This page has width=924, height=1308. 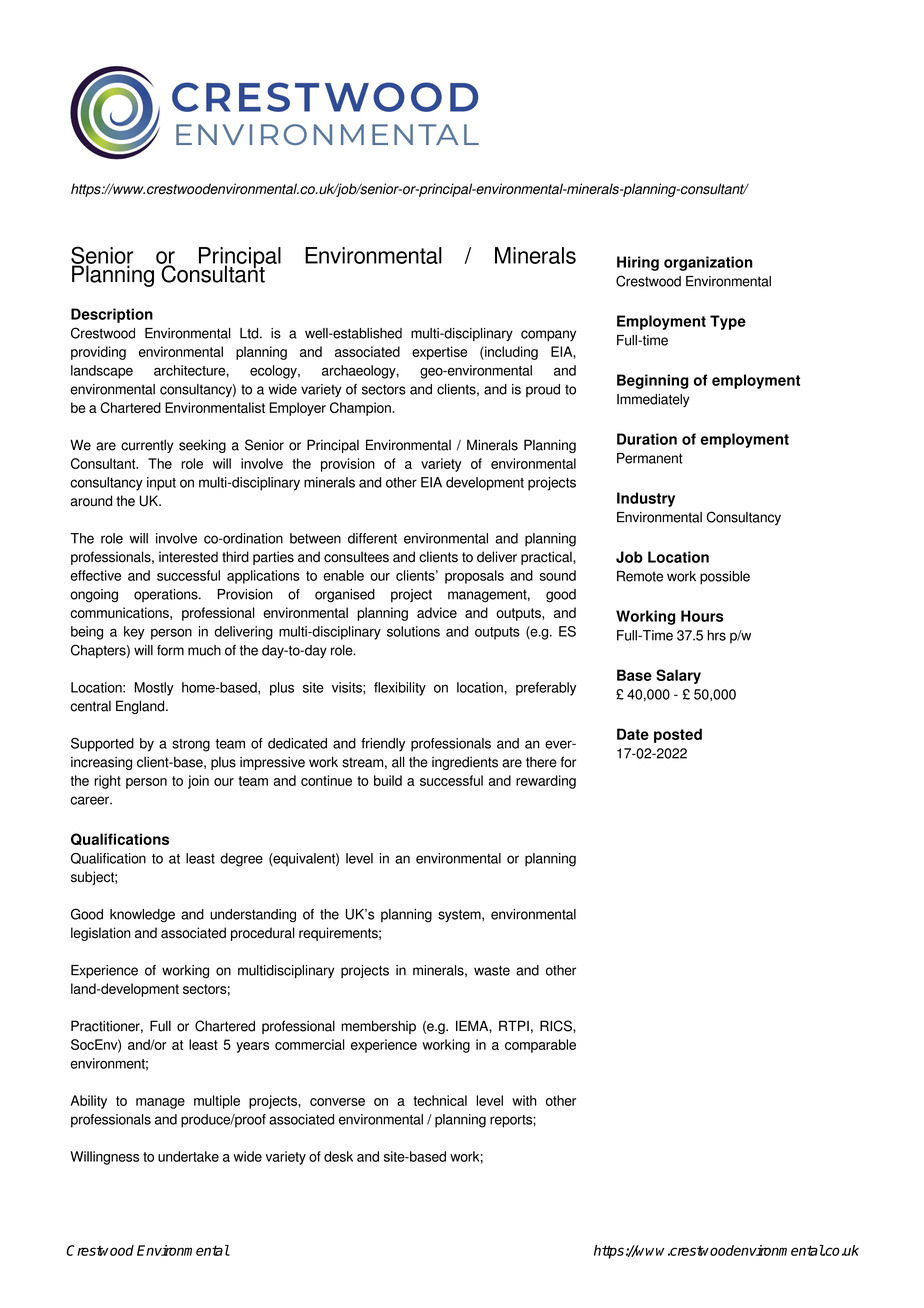 What do you see at coordinates (633, 734) in the page?
I see `Date` at bounding box center [633, 734].
